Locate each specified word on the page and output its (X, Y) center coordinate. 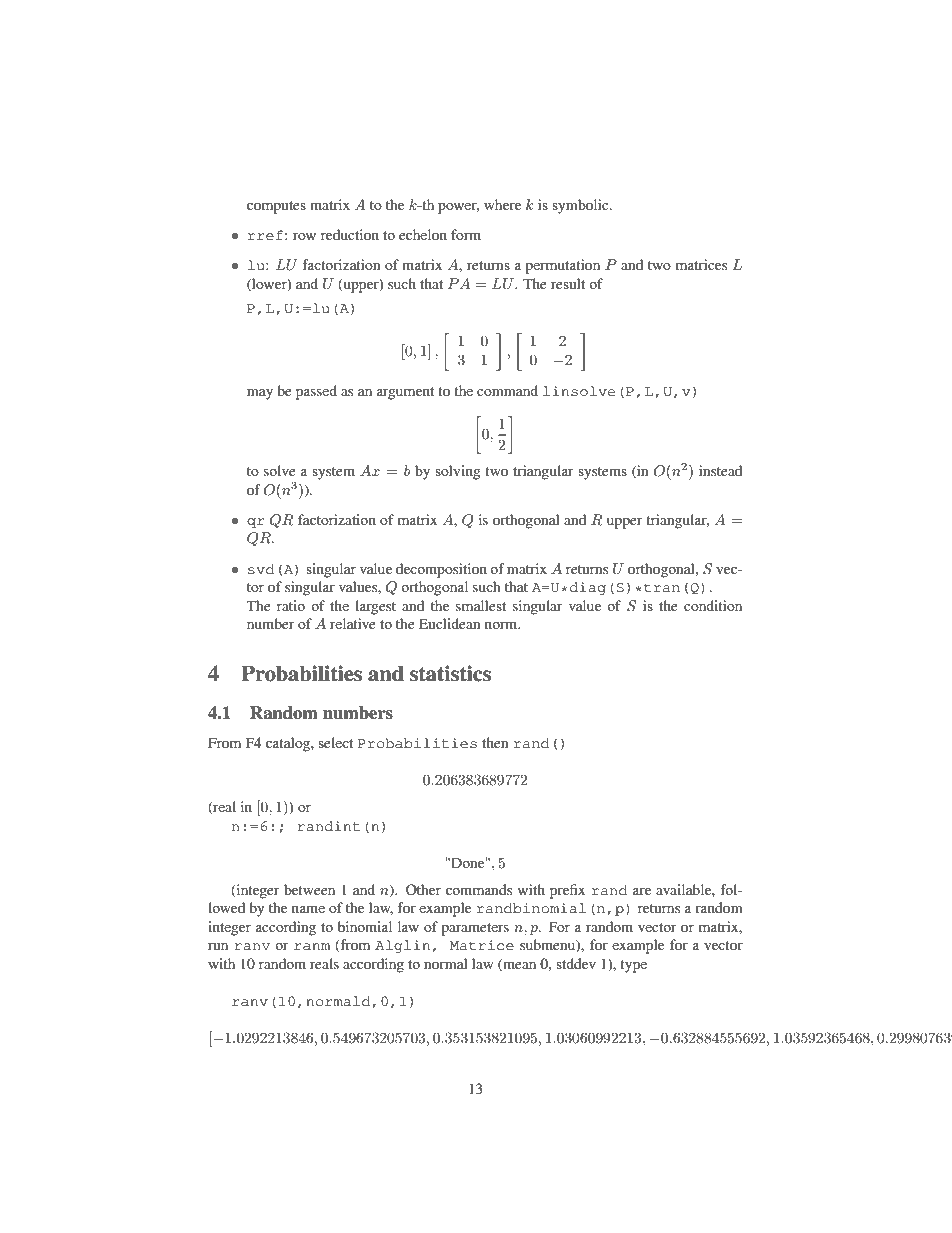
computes (276, 207)
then (495, 742)
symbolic (581, 206)
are (642, 891)
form (466, 234)
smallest (481, 605)
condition (713, 605)
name (308, 909)
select (335, 742)
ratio (291, 605)
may (260, 394)
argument (405, 393)
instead (720, 470)
